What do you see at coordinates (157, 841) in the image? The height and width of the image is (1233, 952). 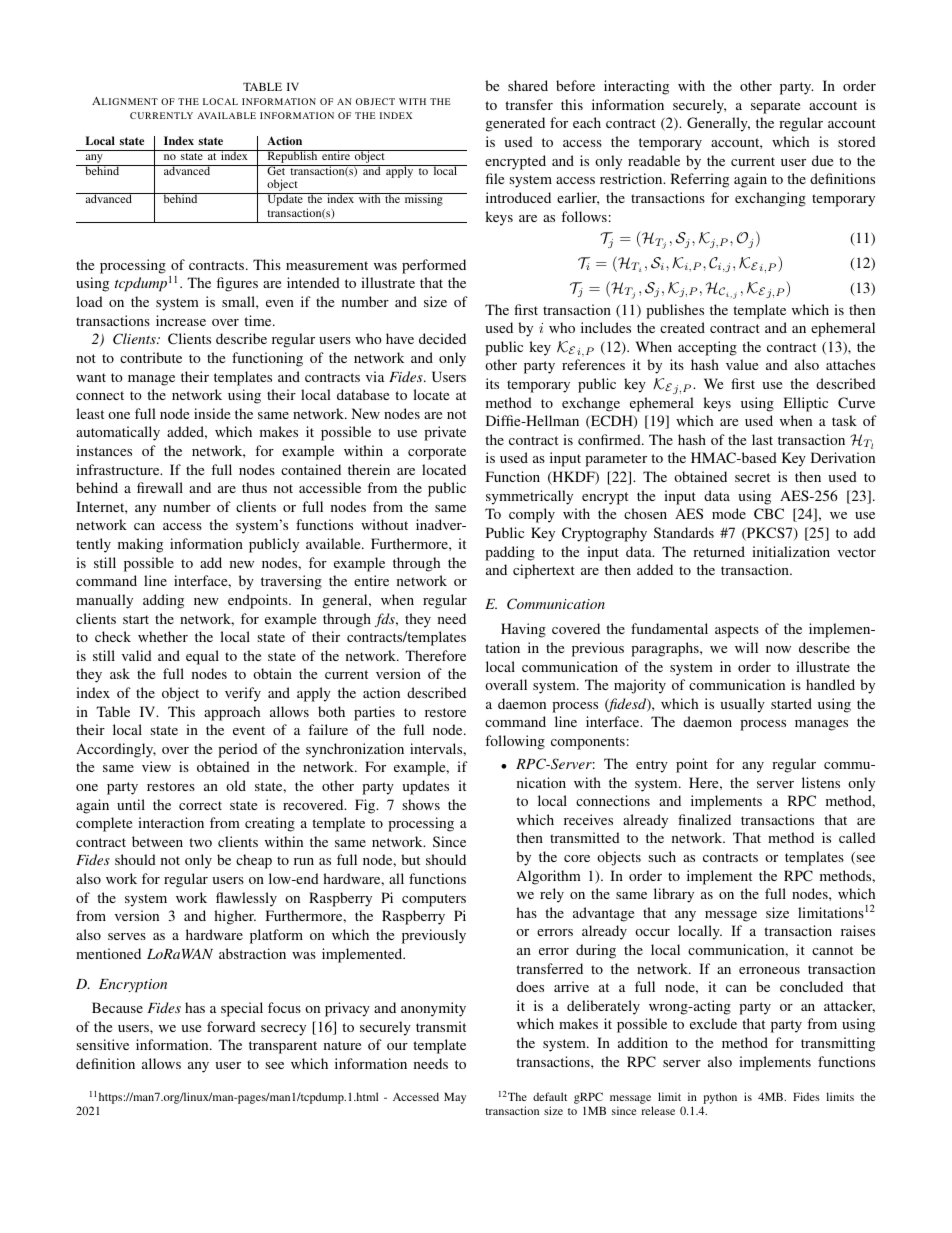 I see `between` at bounding box center [157, 841].
